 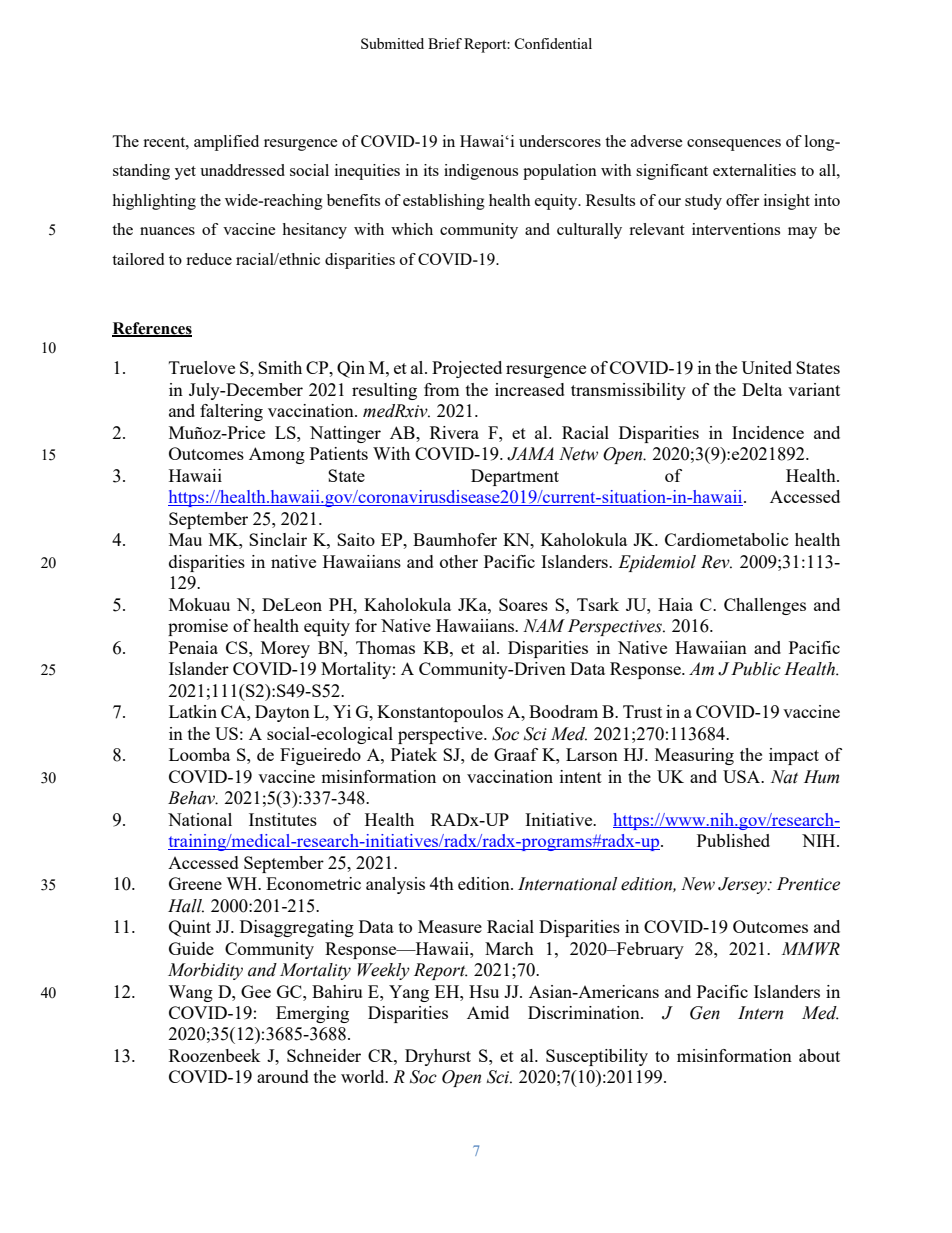 I want to click on around, so click(x=283, y=1076).
